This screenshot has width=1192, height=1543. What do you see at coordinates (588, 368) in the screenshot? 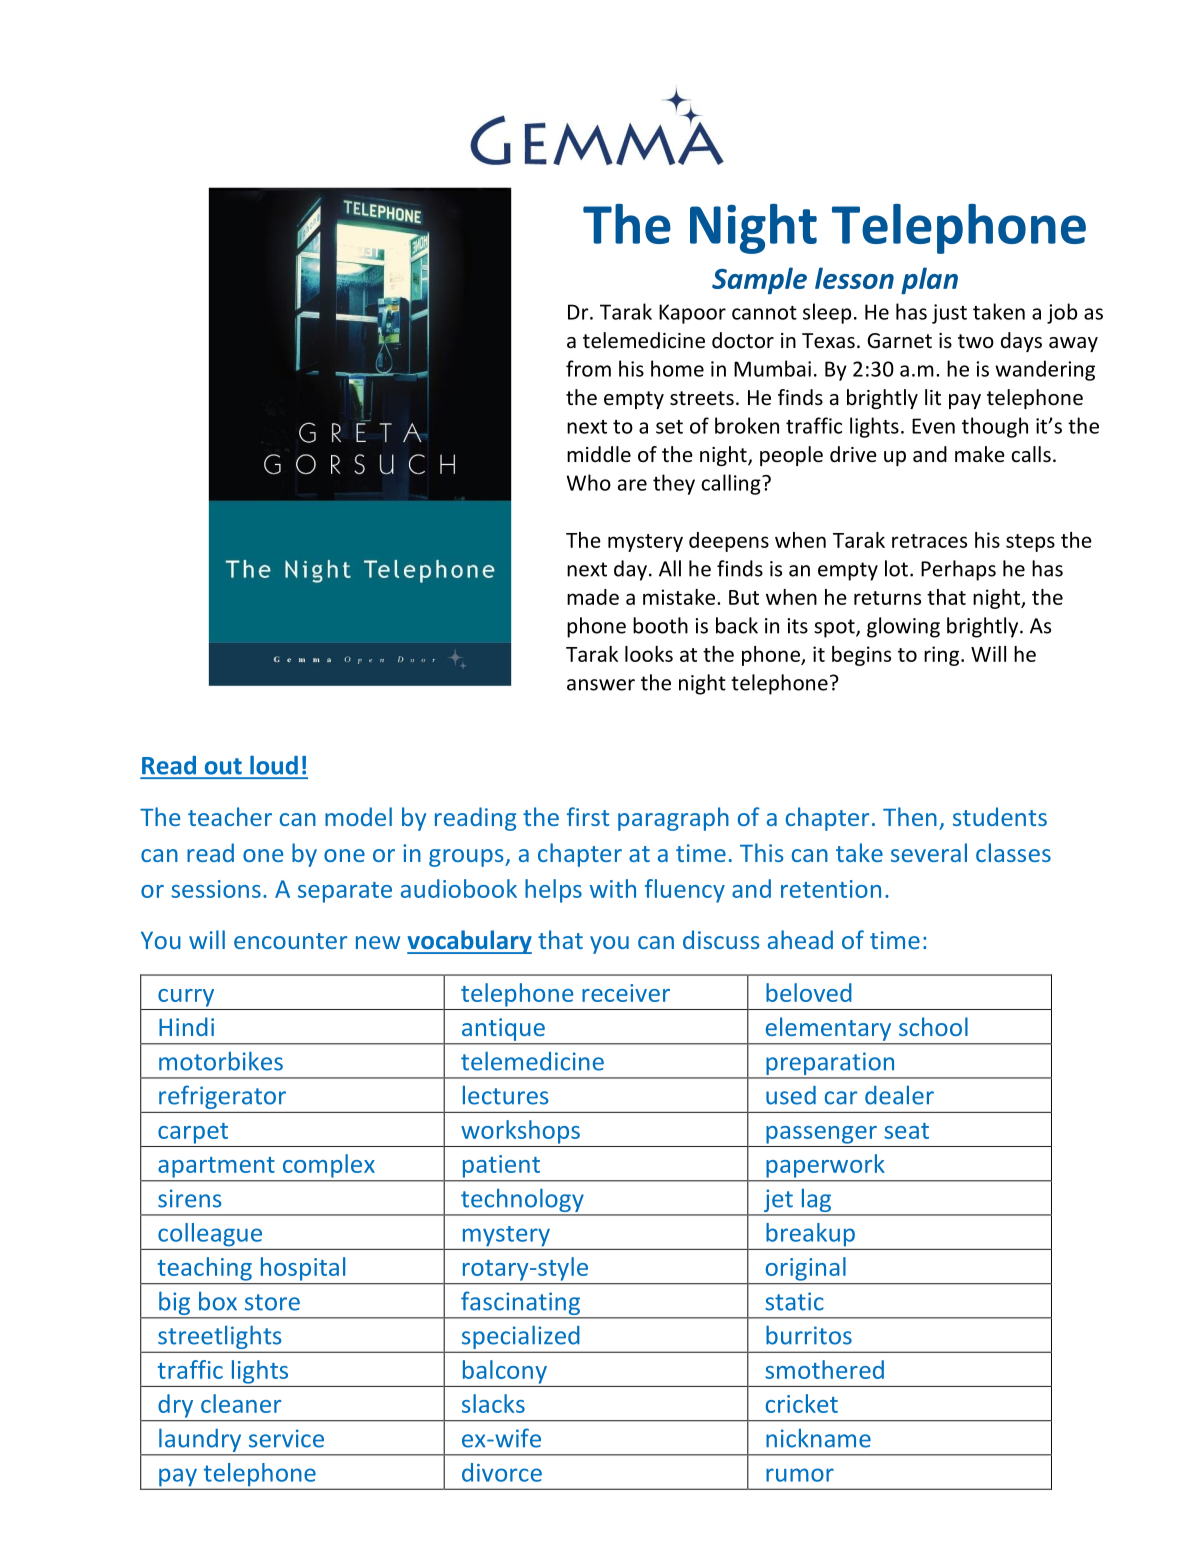
I see `from` at bounding box center [588, 368].
